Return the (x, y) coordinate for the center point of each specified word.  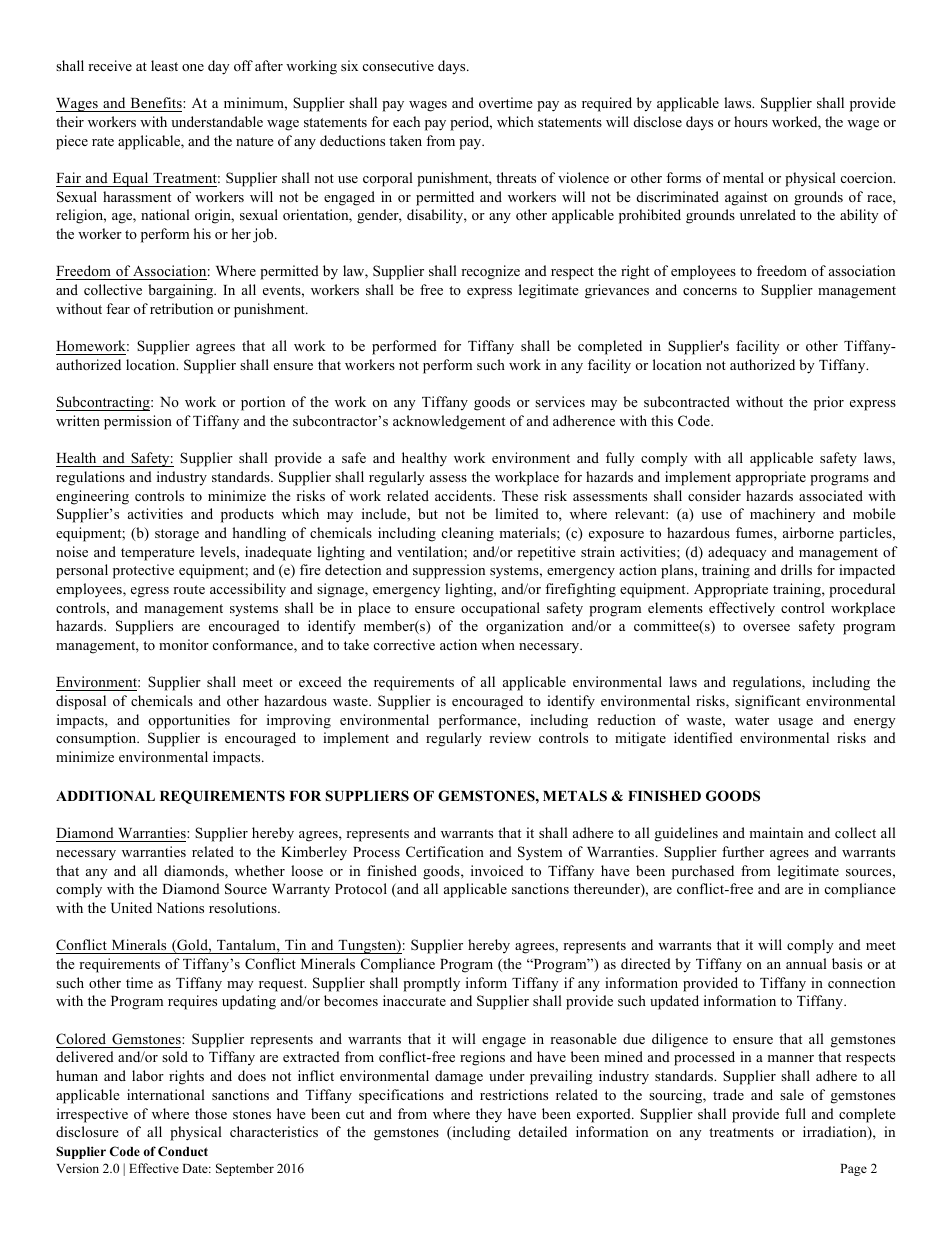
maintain (776, 832)
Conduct (183, 1151)
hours (751, 121)
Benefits (157, 102)
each (406, 121)
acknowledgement (449, 422)
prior (829, 403)
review (510, 737)
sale (792, 1094)
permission (138, 422)
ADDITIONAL (105, 796)
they (489, 1115)
